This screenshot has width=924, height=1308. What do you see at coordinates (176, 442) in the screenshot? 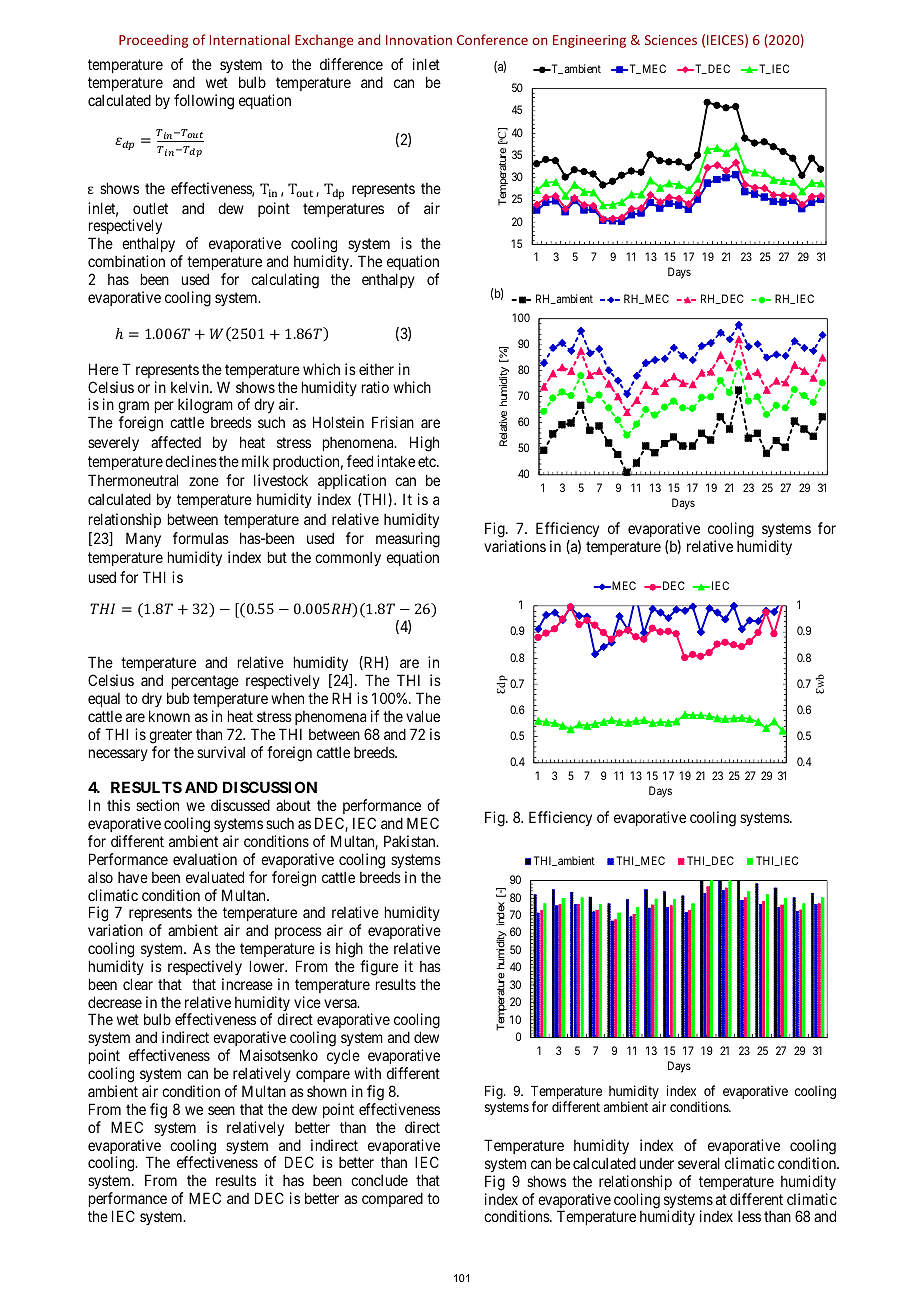
I see `affected` at bounding box center [176, 442].
